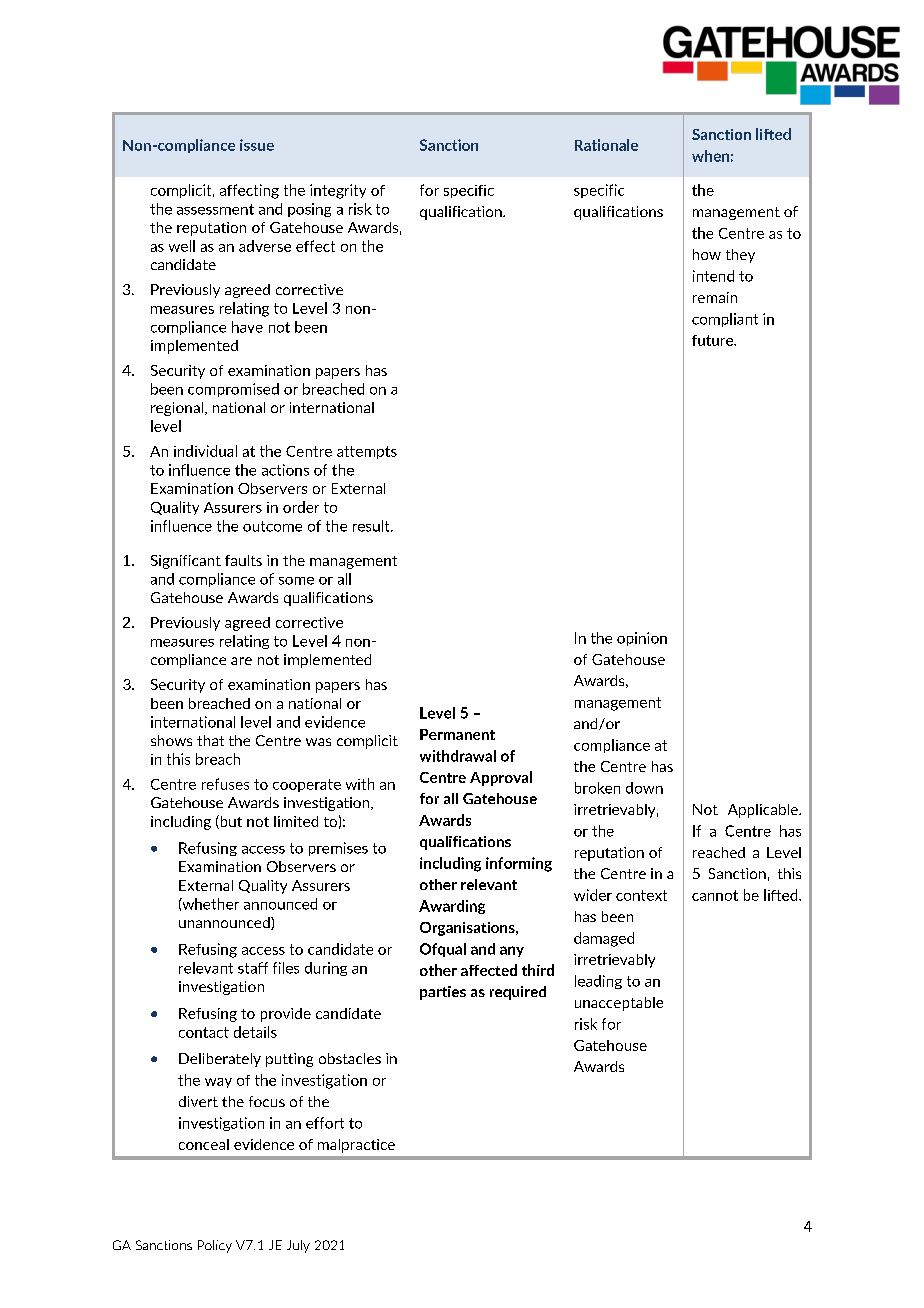  I want to click on Policy, so click(215, 1246).
